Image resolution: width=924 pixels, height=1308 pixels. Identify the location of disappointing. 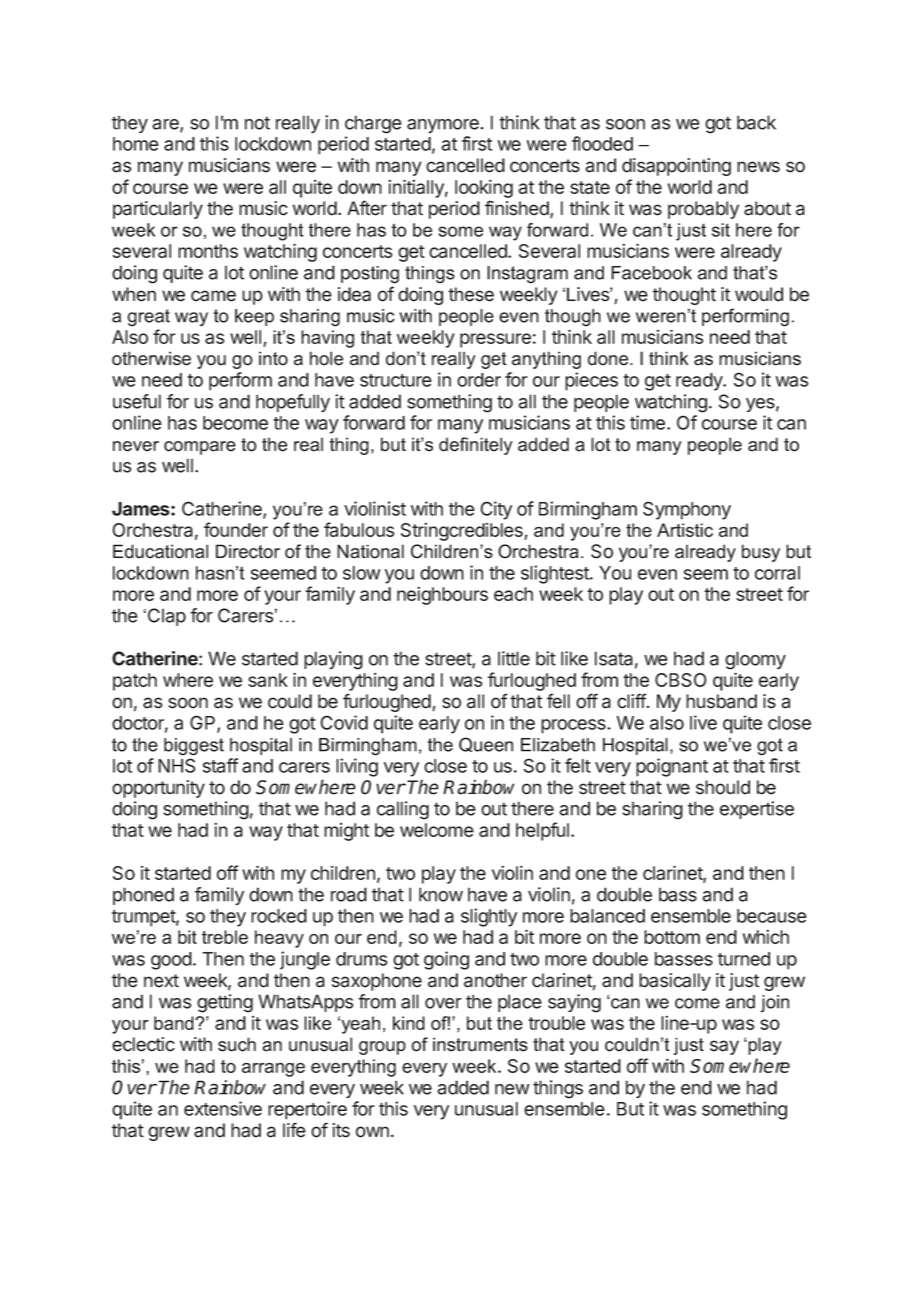
(676, 167).
